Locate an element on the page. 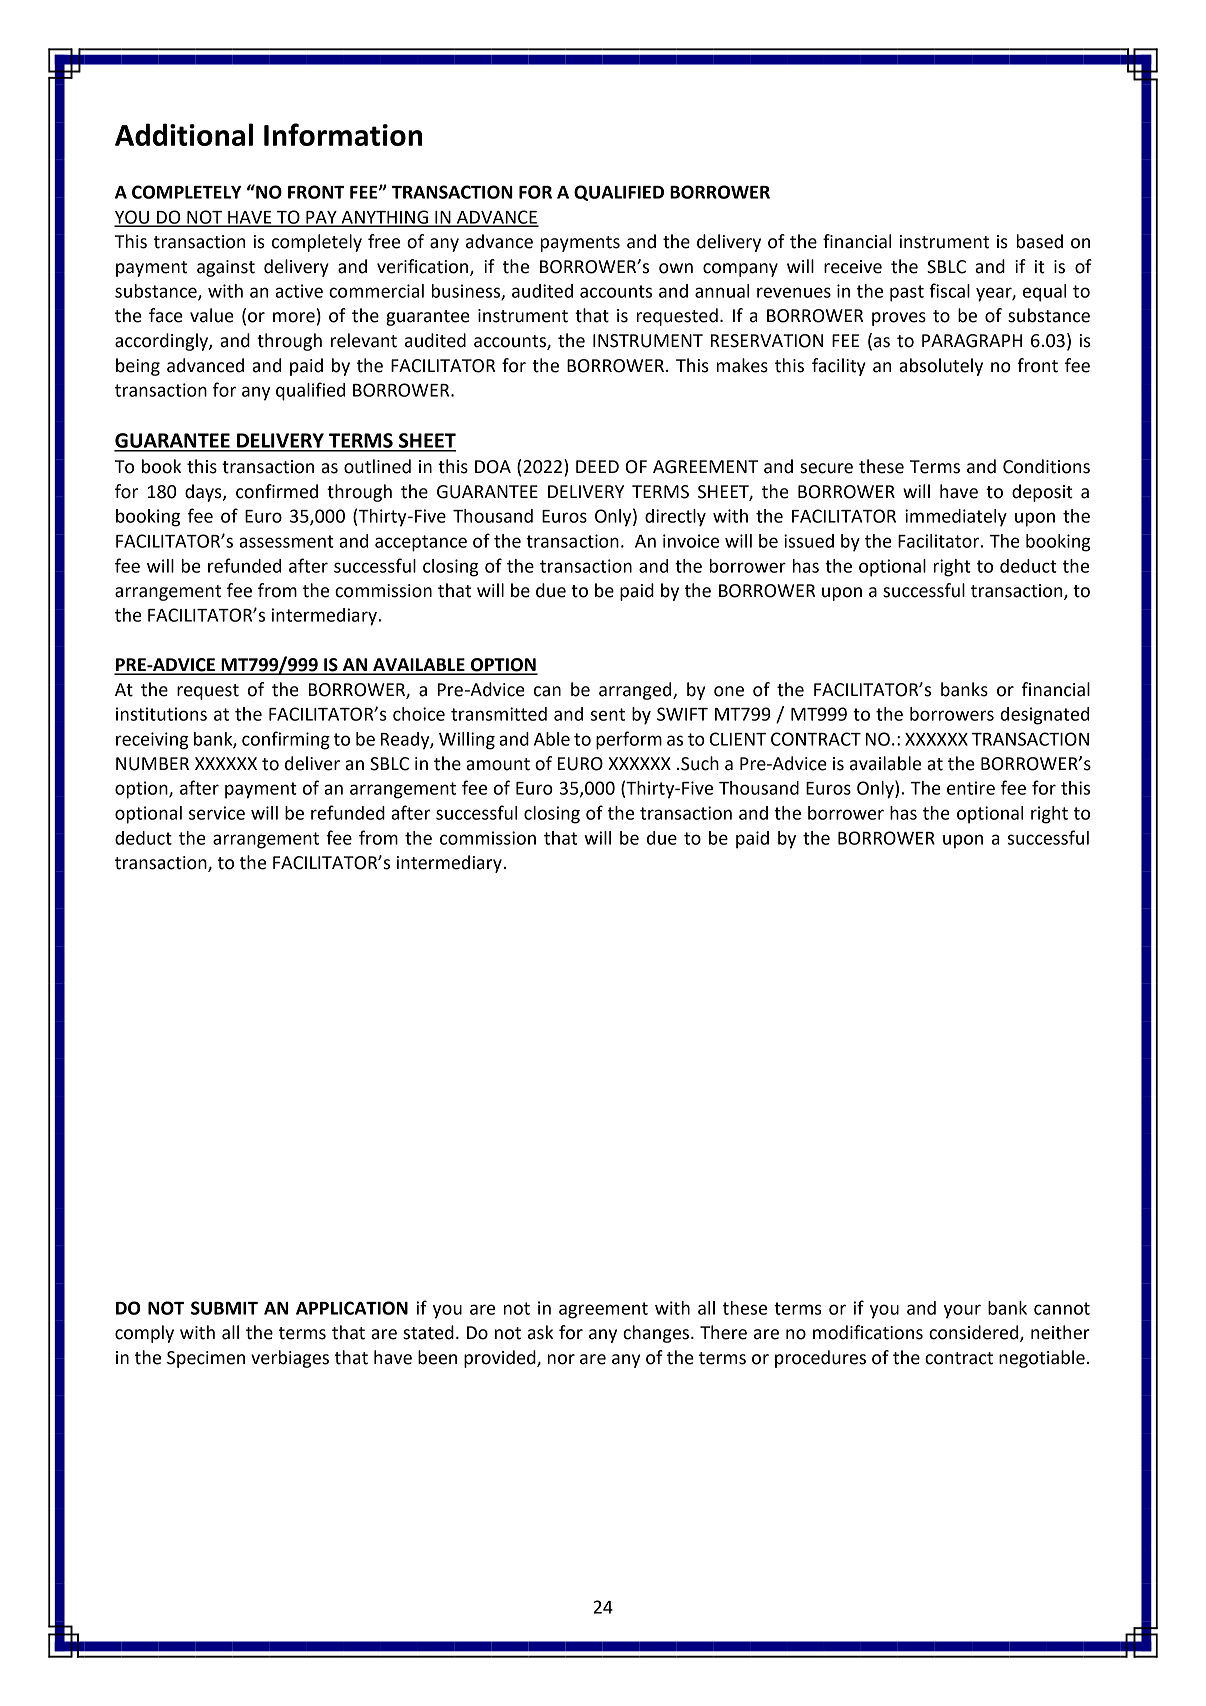 This page has width=1206, height=1706. SUBMIT is located at coordinates (224, 1308).
